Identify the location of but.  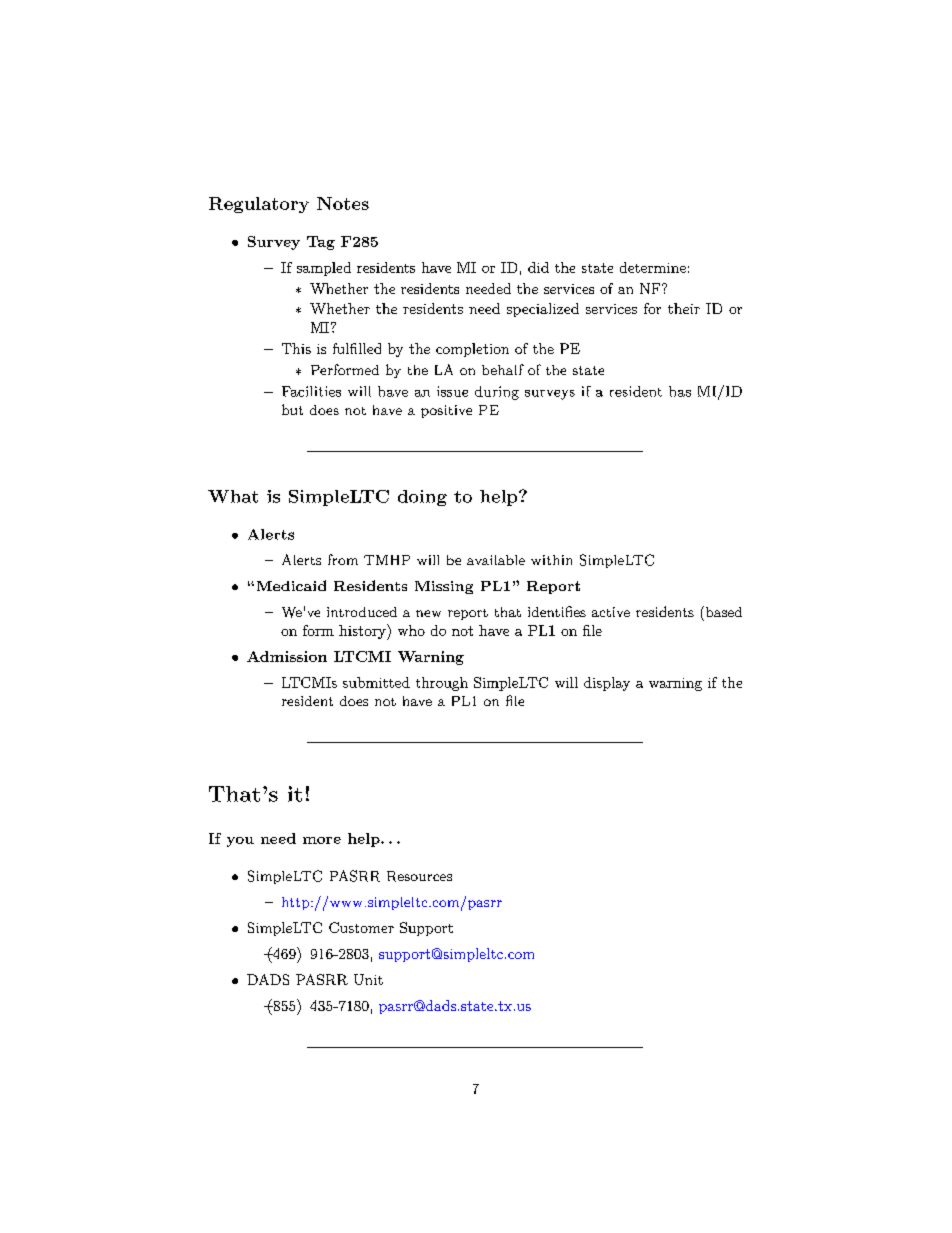
(292, 409).
